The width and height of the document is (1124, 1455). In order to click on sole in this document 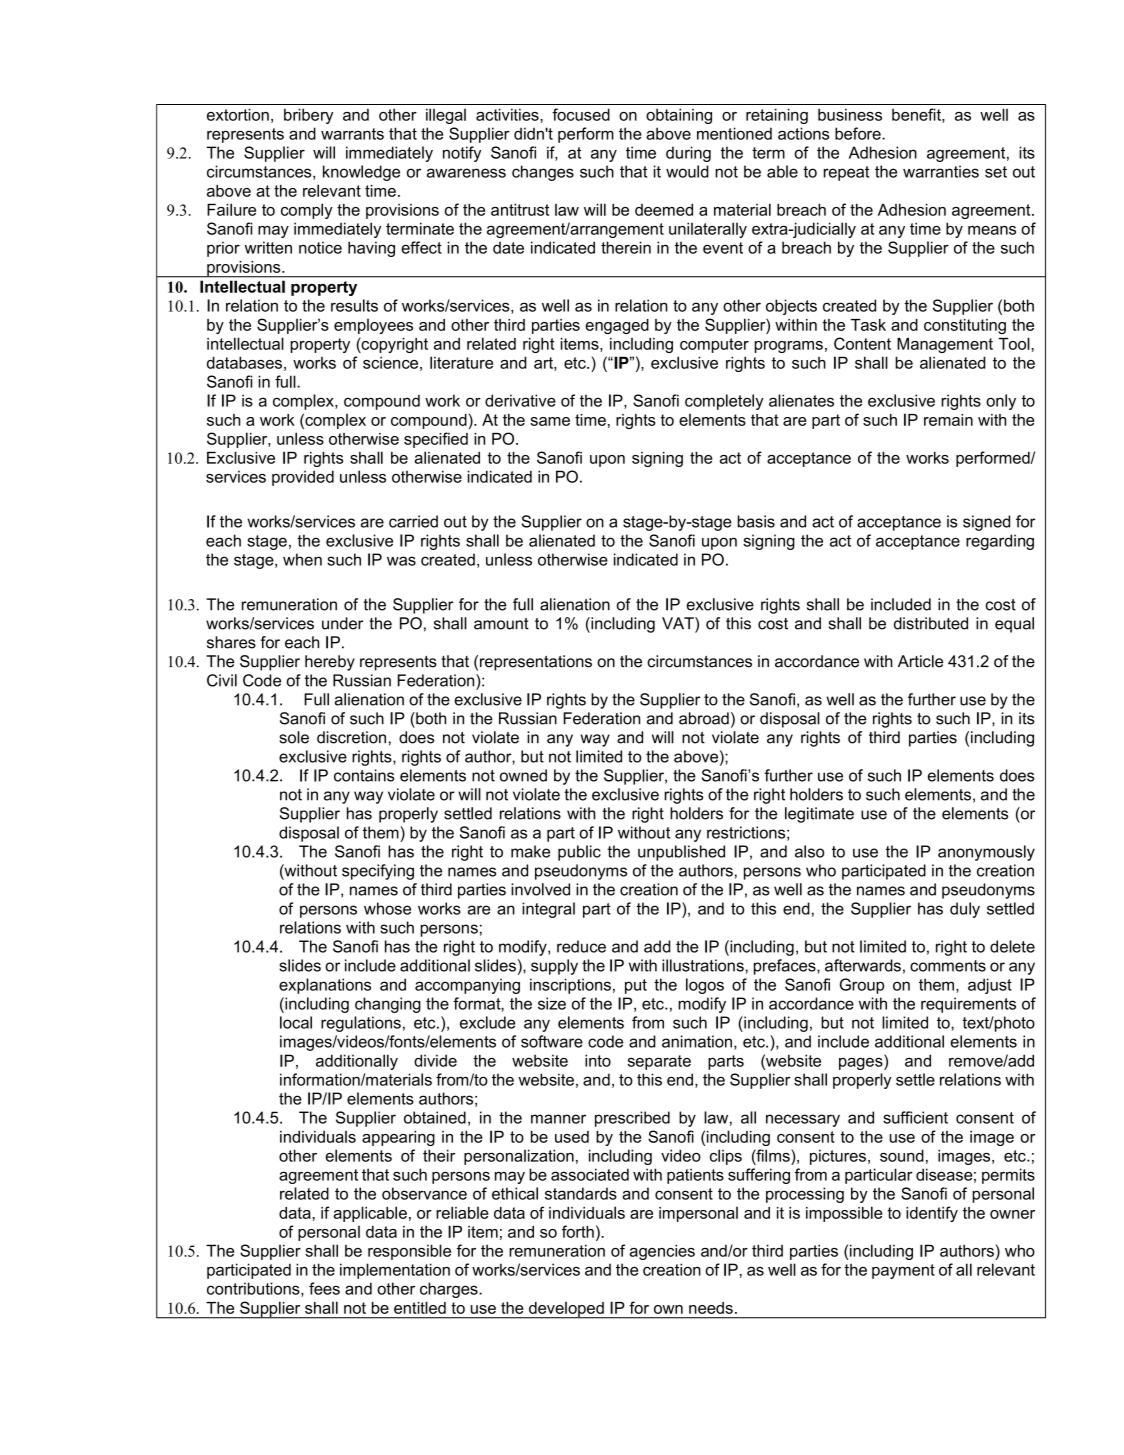, I will do `click(294, 737)`.
